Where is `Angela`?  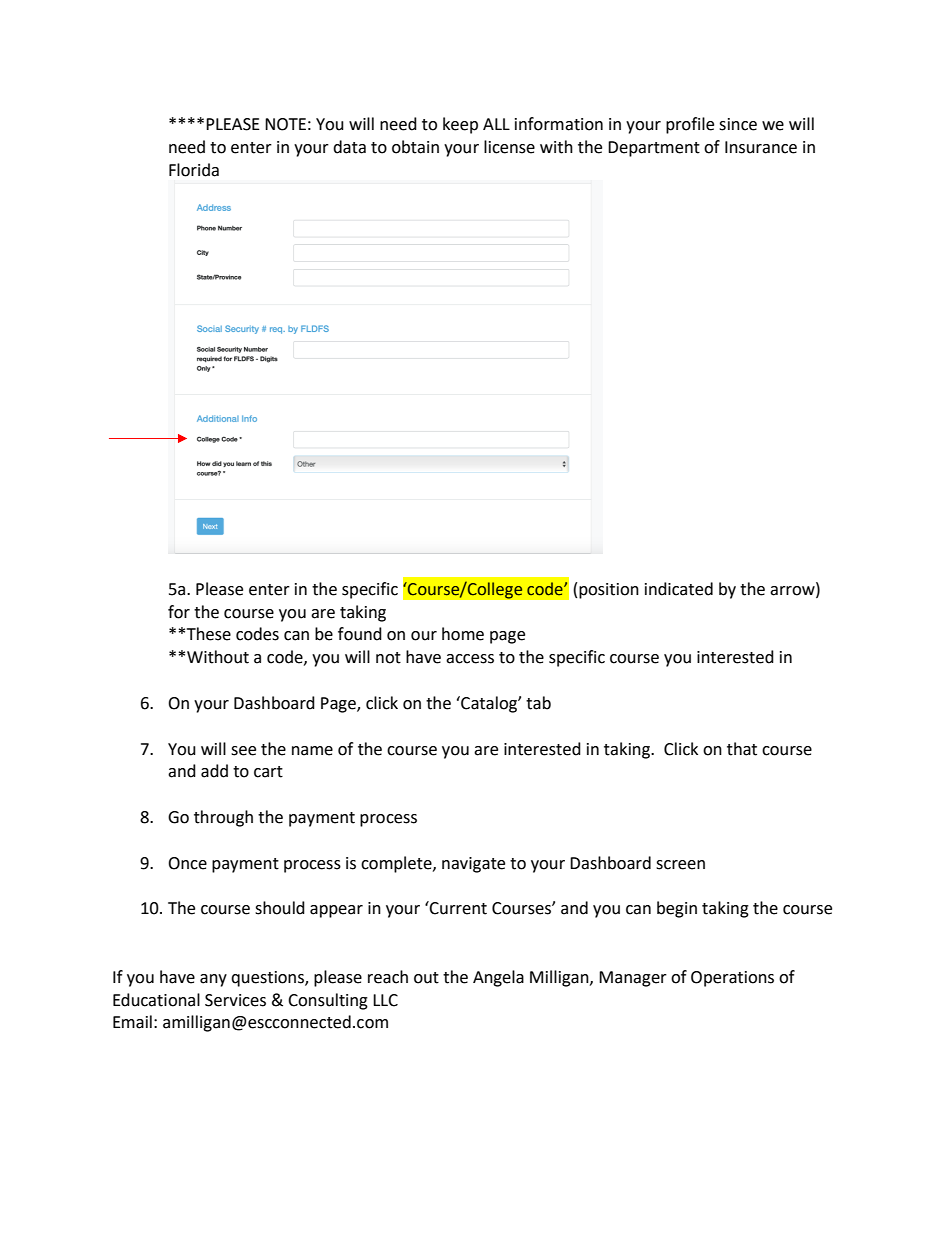
Angela is located at coordinates (498, 978).
